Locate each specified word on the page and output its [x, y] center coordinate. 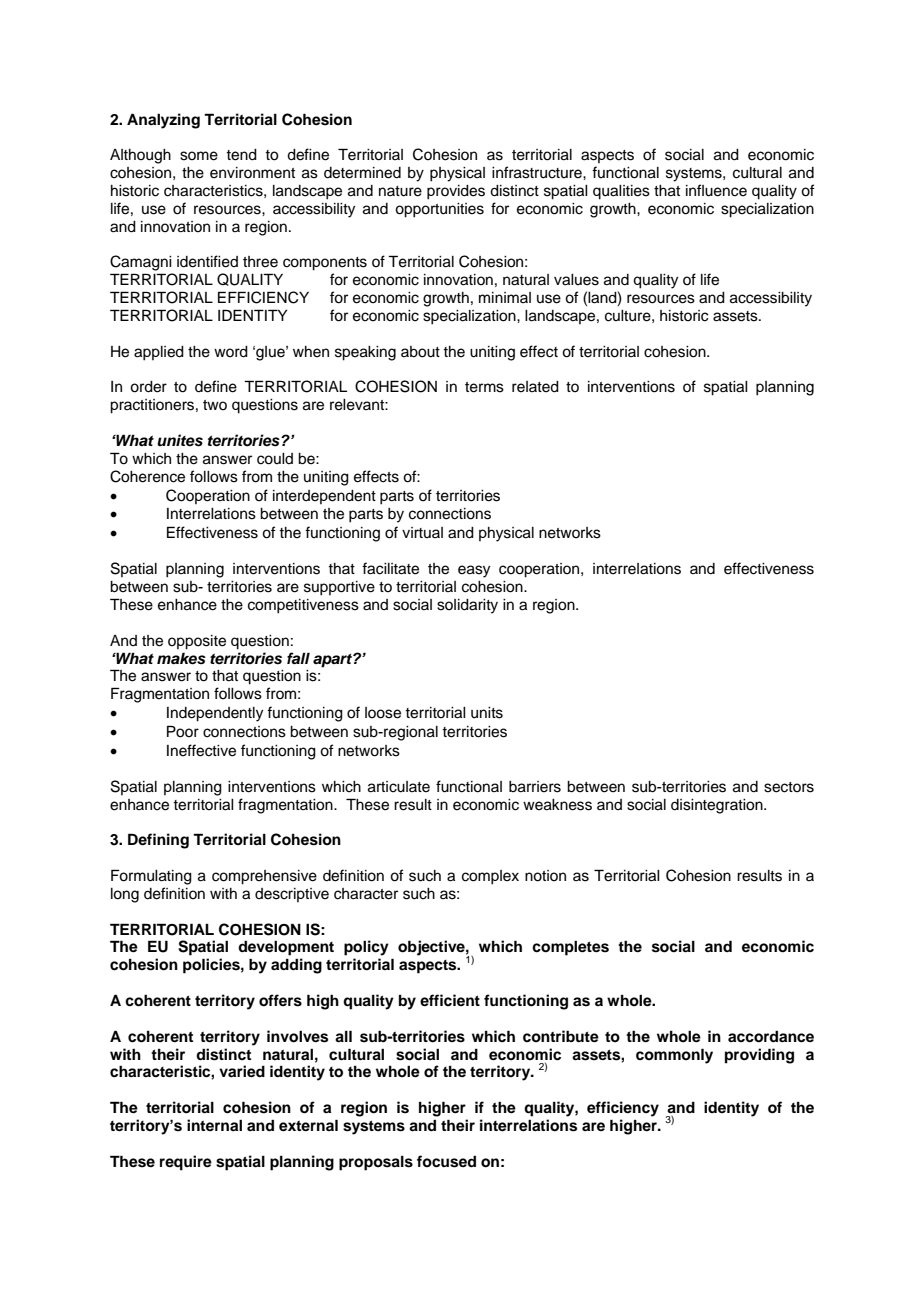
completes [570, 948]
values [576, 280]
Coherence [147, 476]
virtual [422, 532]
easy [474, 571]
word [231, 352]
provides [456, 192]
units [487, 713]
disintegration [718, 806]
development [286, 948]
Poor [183, 731]
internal [214, 1125]
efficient [450, 1000]
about [420, 352]
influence [716, 190]
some [199, 156]
